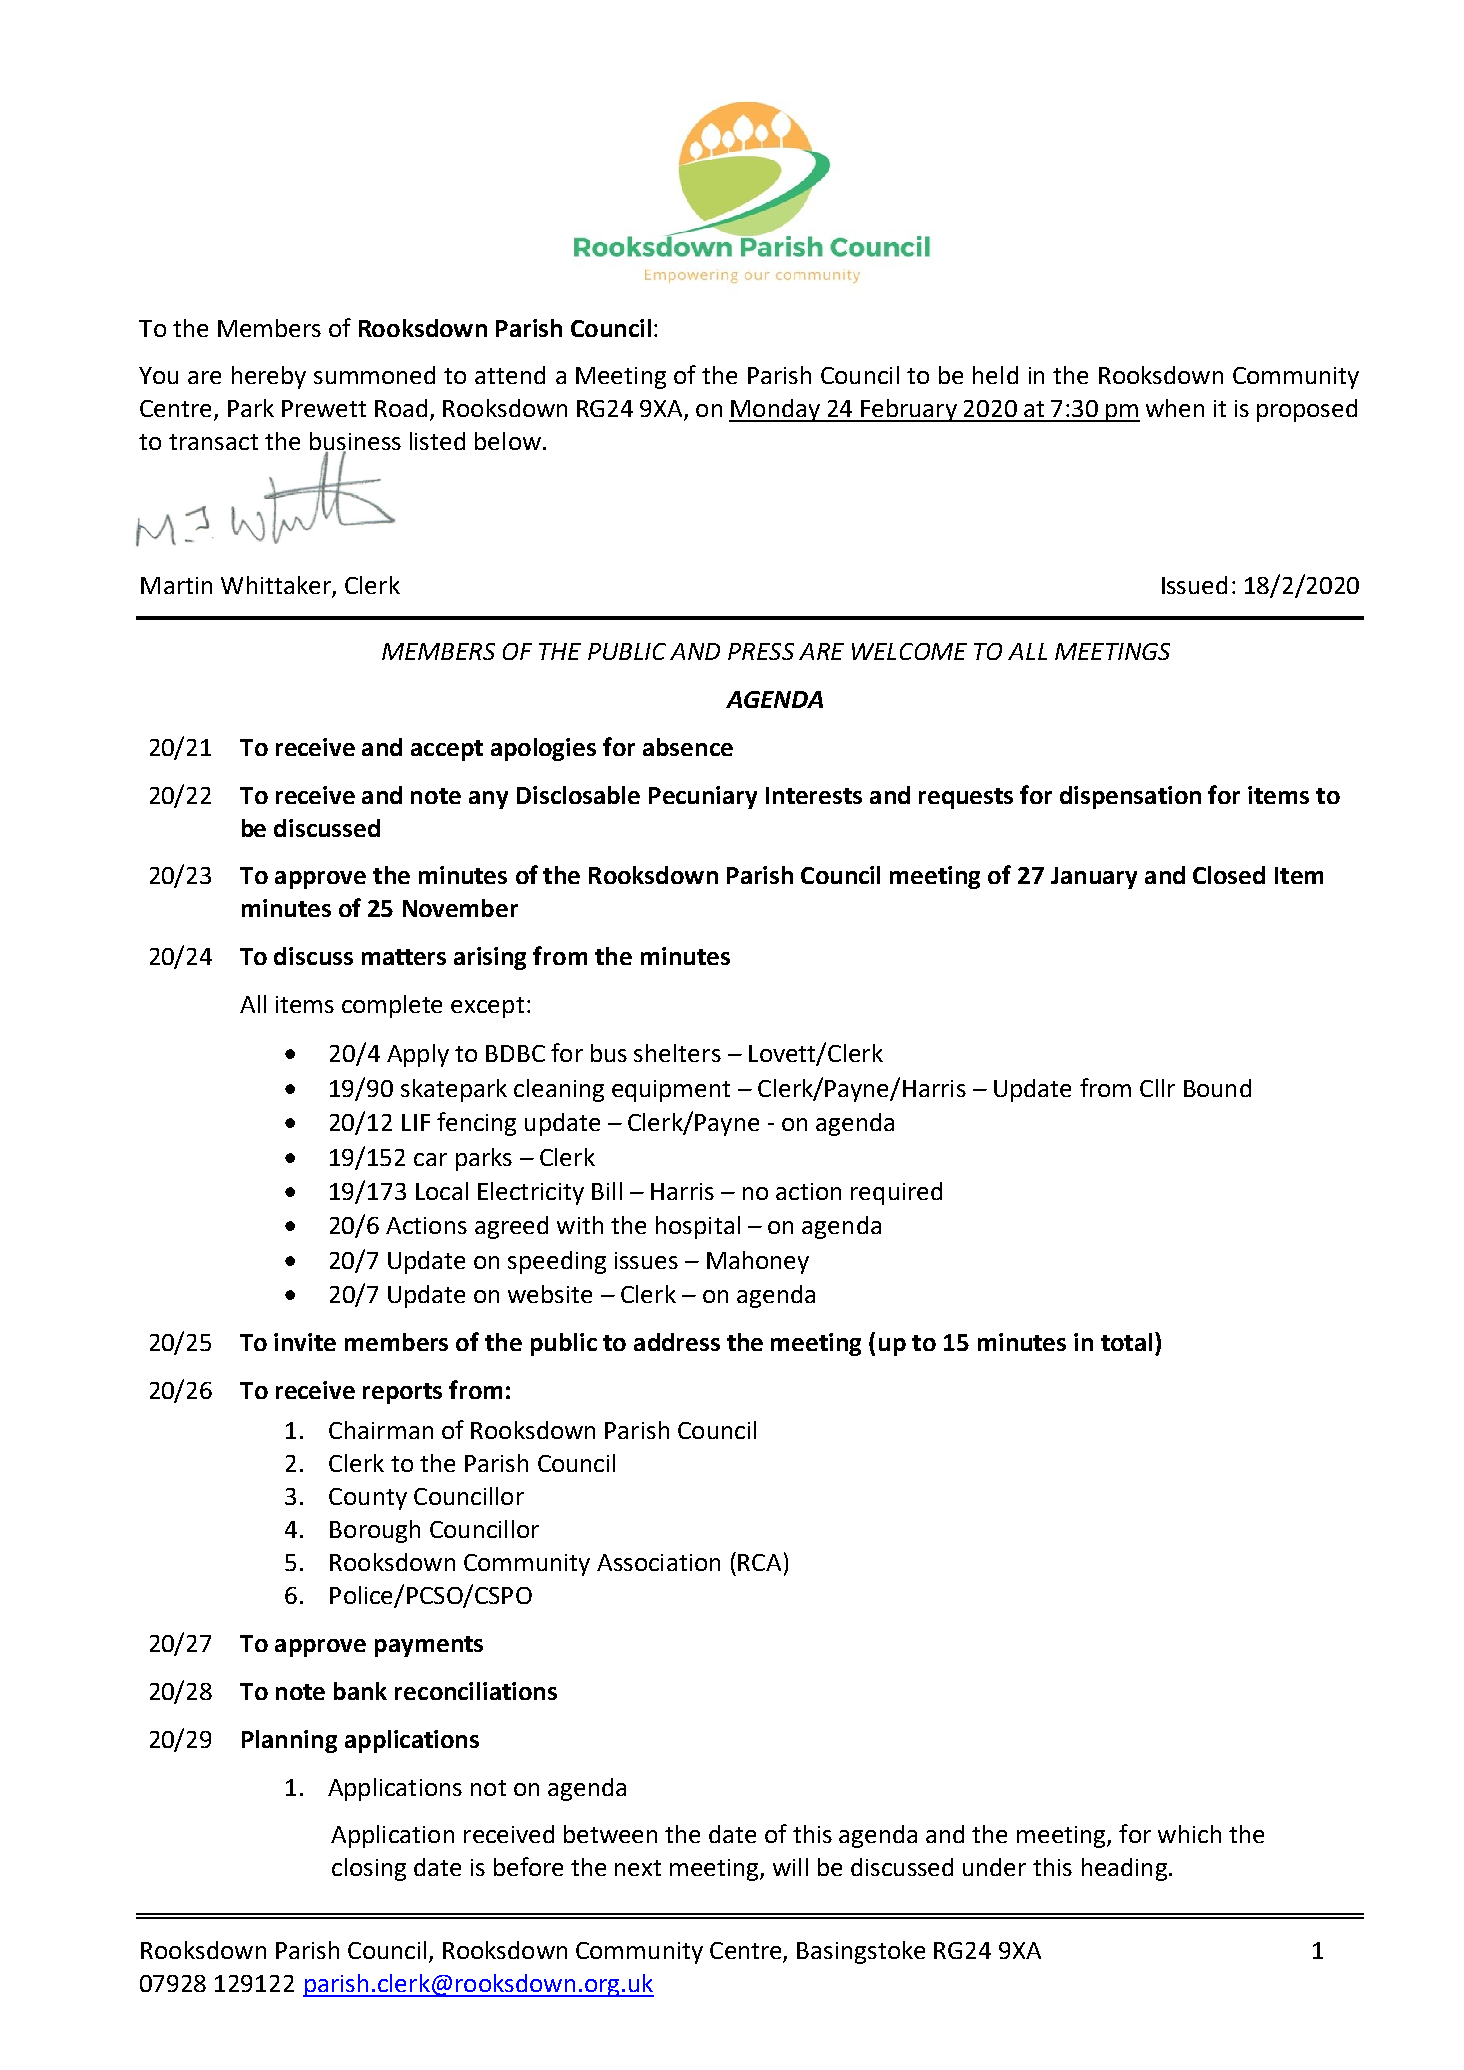 The width and height of the image is (1464, 2070). Describe the element at coordinates (1189, 1834) in the image. I see `which` at that location.
